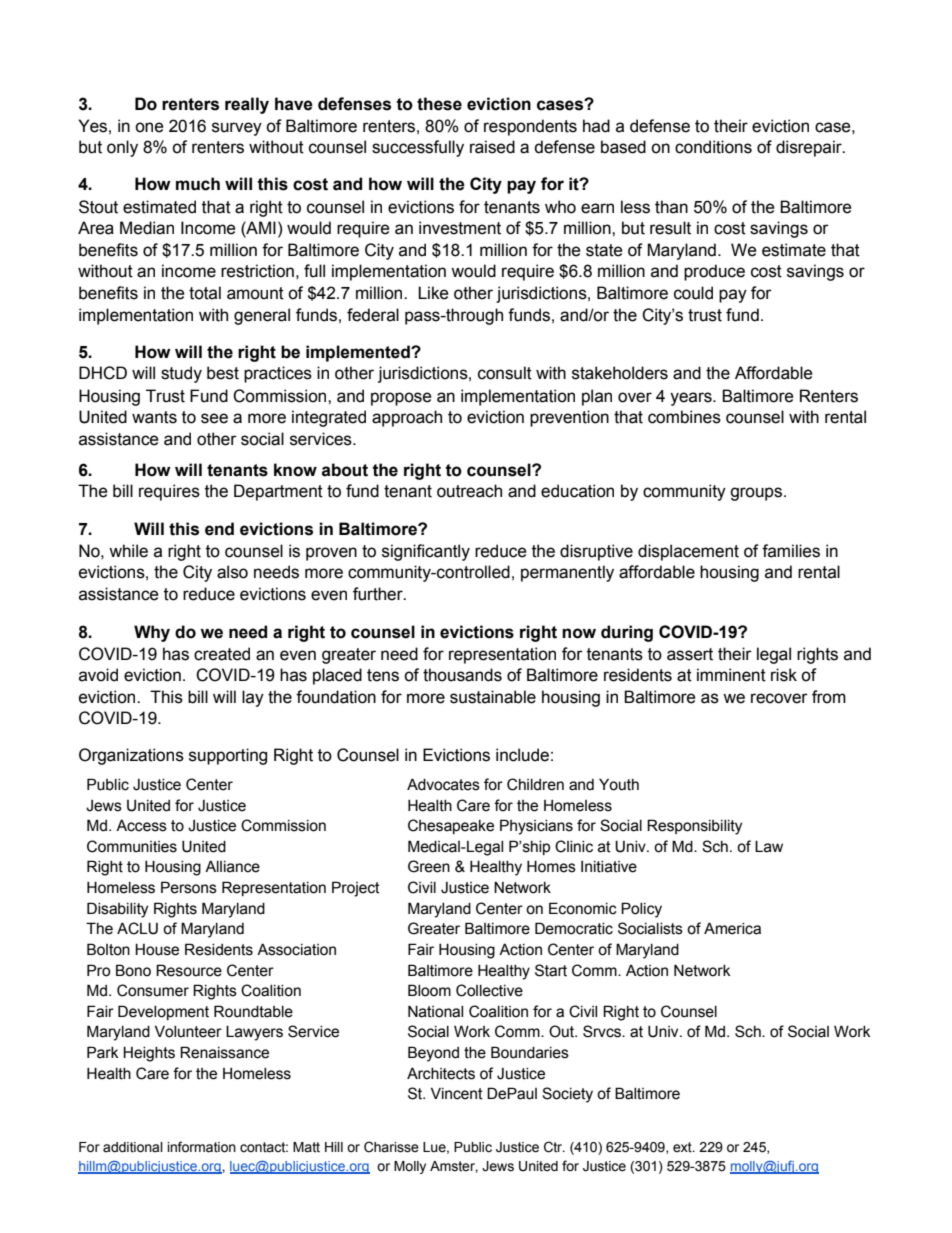 The height and width of the page is (1233, 952). What do you see at coordinates (429, 866) in the page?
I see `Green` at bounding box center [429, 866].
